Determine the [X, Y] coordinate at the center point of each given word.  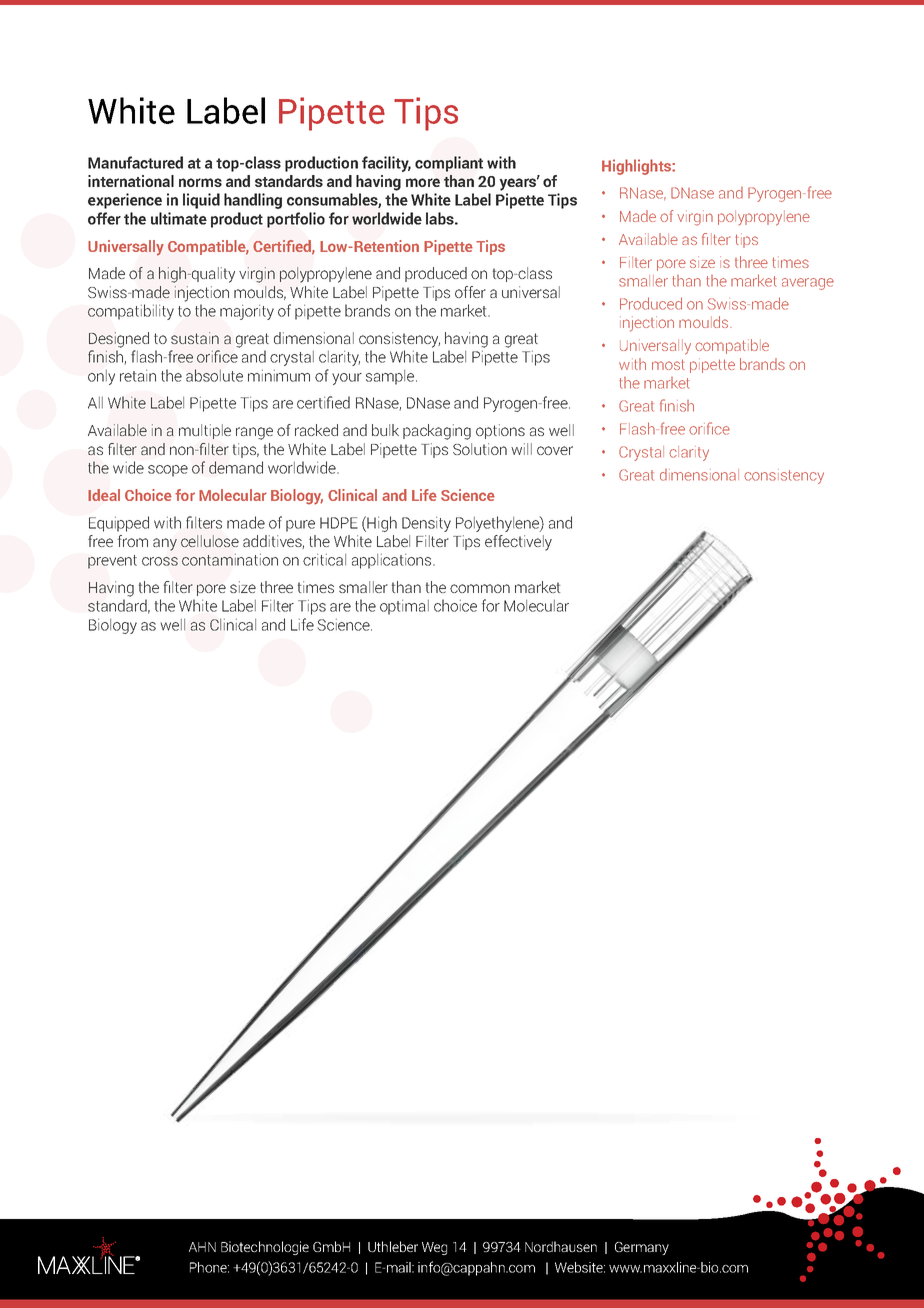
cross [160, 561]
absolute [214, 375]
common [480, 588]
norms [200, 182]
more [423, 182]
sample [391, 377]
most [668, 364]
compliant [449, 164]
